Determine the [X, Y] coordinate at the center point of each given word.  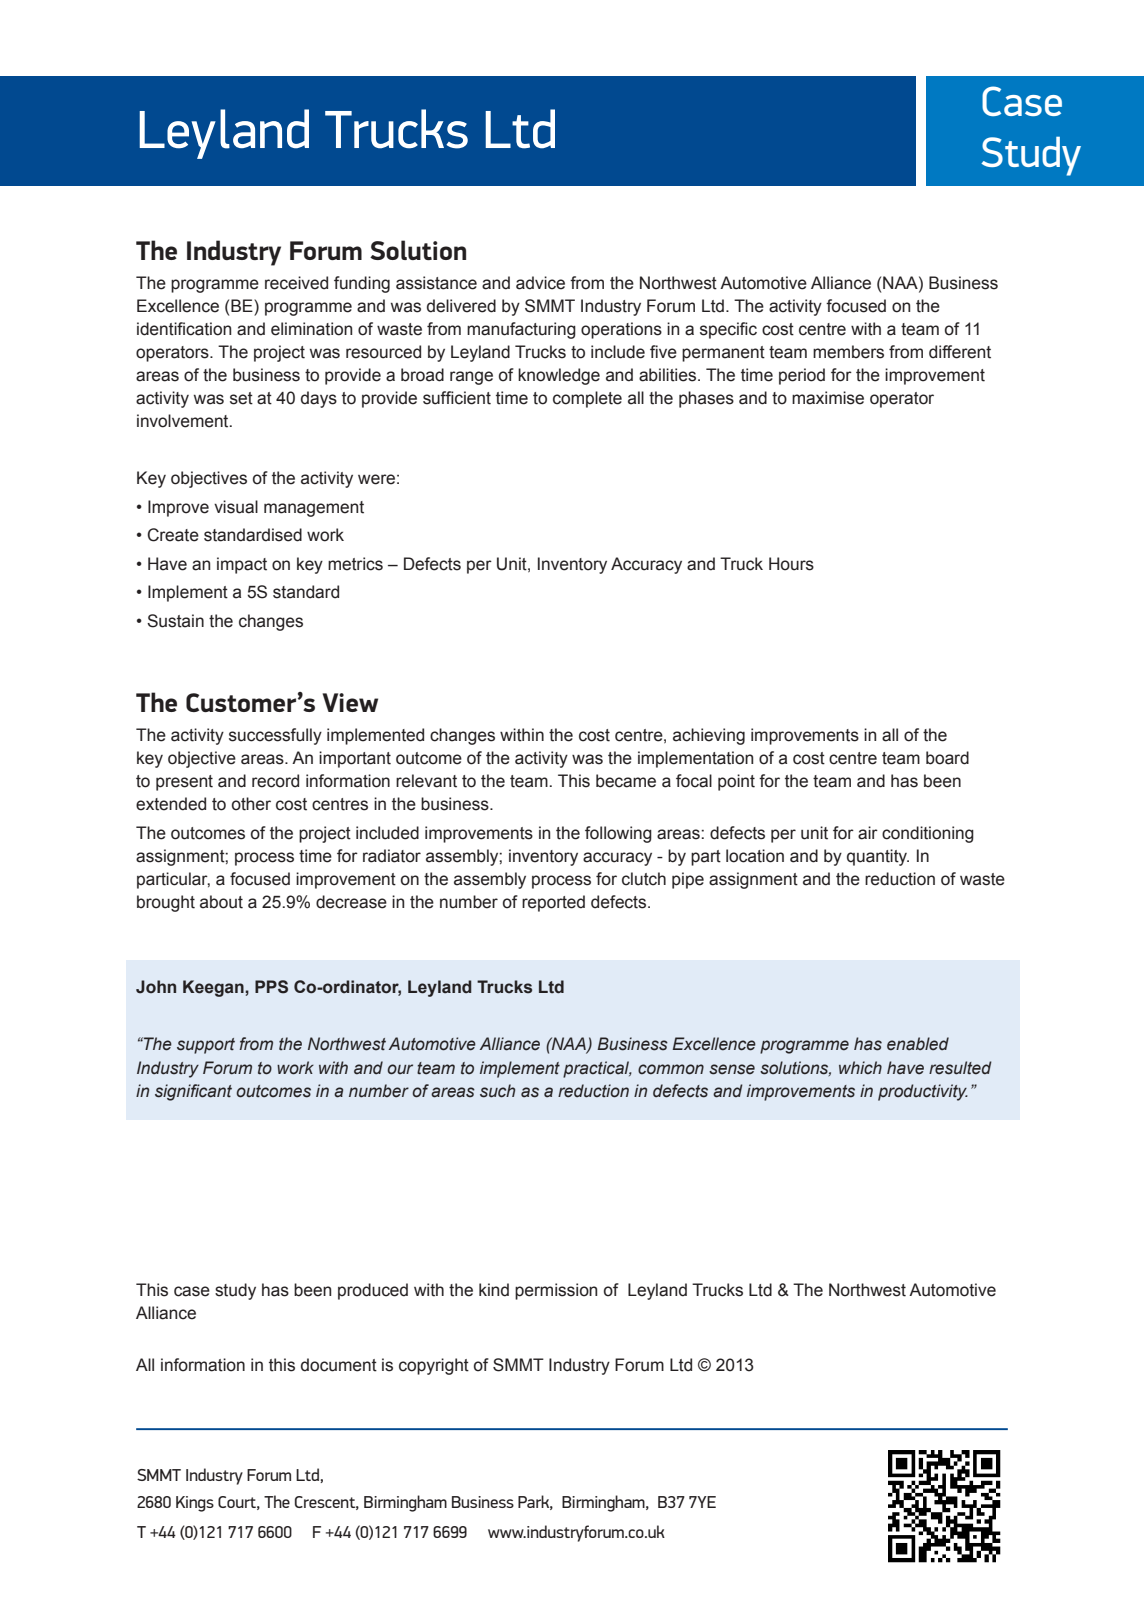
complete [587, 399]
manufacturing [521, 330]
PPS [271, 987]
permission [556, 1291]
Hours [791, 564]
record [275, 781]
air [868, 833]
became [626, 781]
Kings [195, 1504]
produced [373, 1291]
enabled [918, 1044]
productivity [923, 1092]
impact [242, 565]
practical [597, 1069]
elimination [311, 329]
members [848, 352]
